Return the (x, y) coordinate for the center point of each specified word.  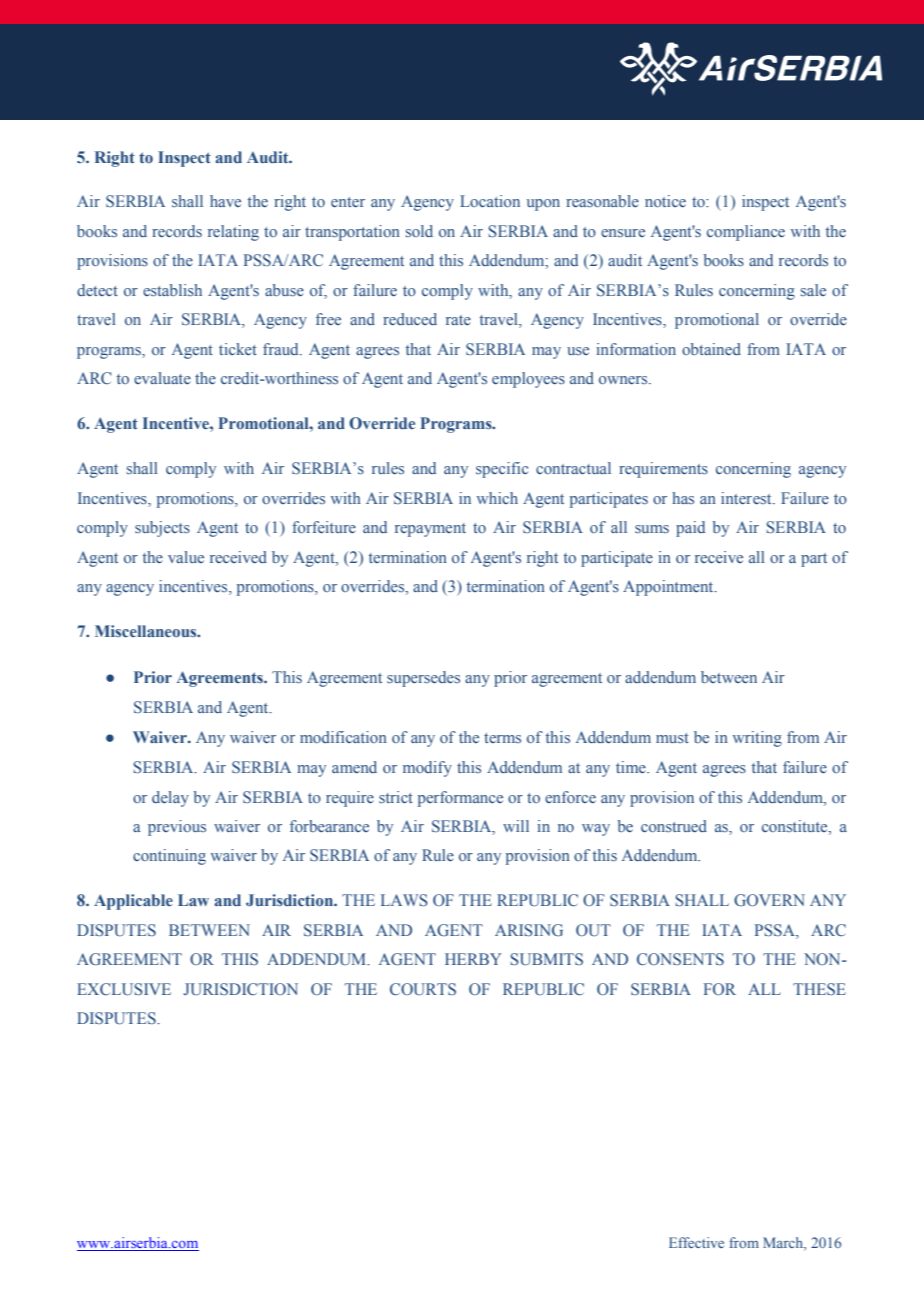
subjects (162, 529)
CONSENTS (680, 959)
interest (747, 498)
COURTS (423, 989)
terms (502, 738)
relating (233, 233)
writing (757, 739)
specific (502, 470)
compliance (746, 233)
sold (419, 231)
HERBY (473, 959)
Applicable (133, 902)
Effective (696, 1242)
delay (170, 799)
